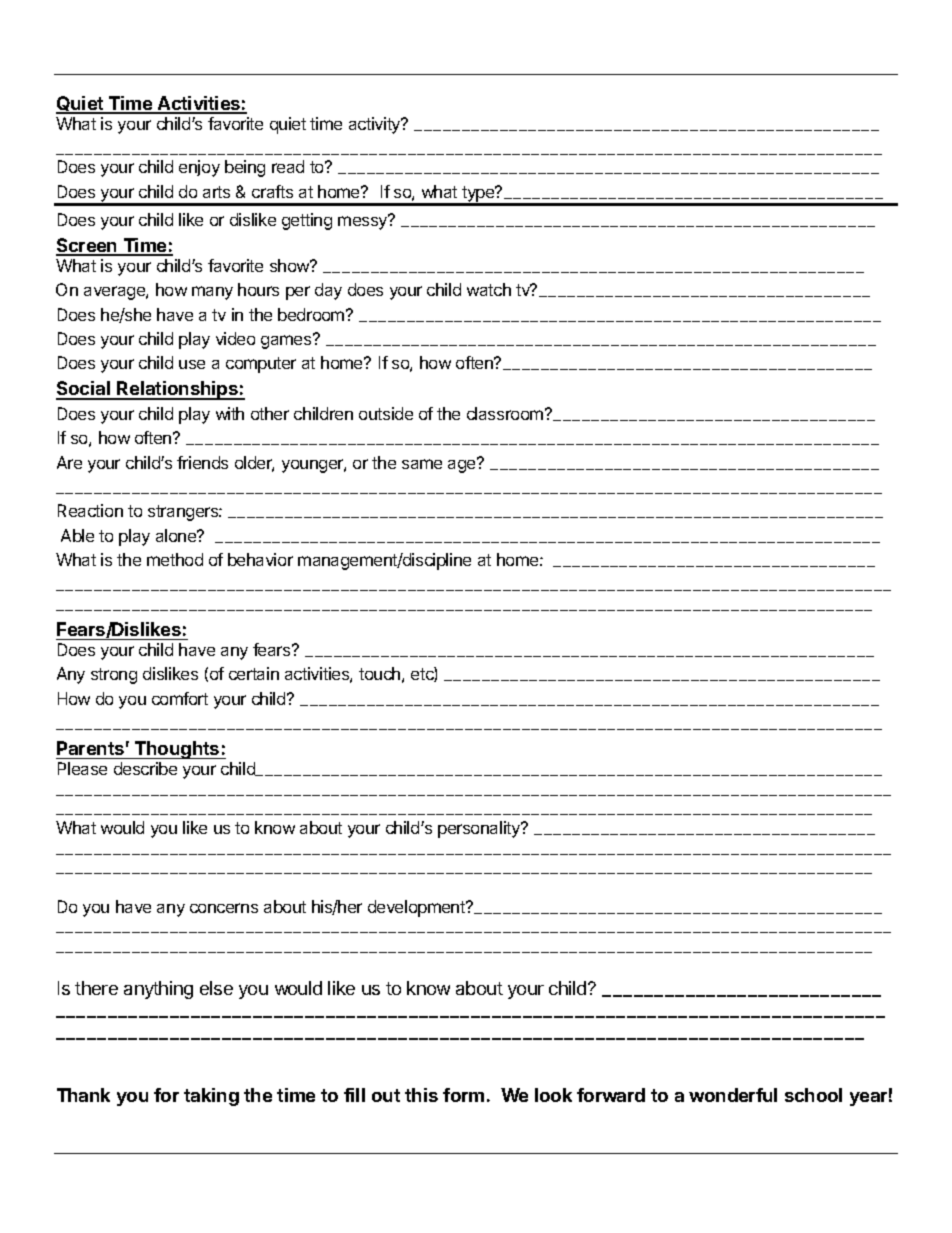 This image has height=1233, width=952. What do you see at coordinates (376, 125) in the image?
I see `activity` at bounding box center [376, 125].
